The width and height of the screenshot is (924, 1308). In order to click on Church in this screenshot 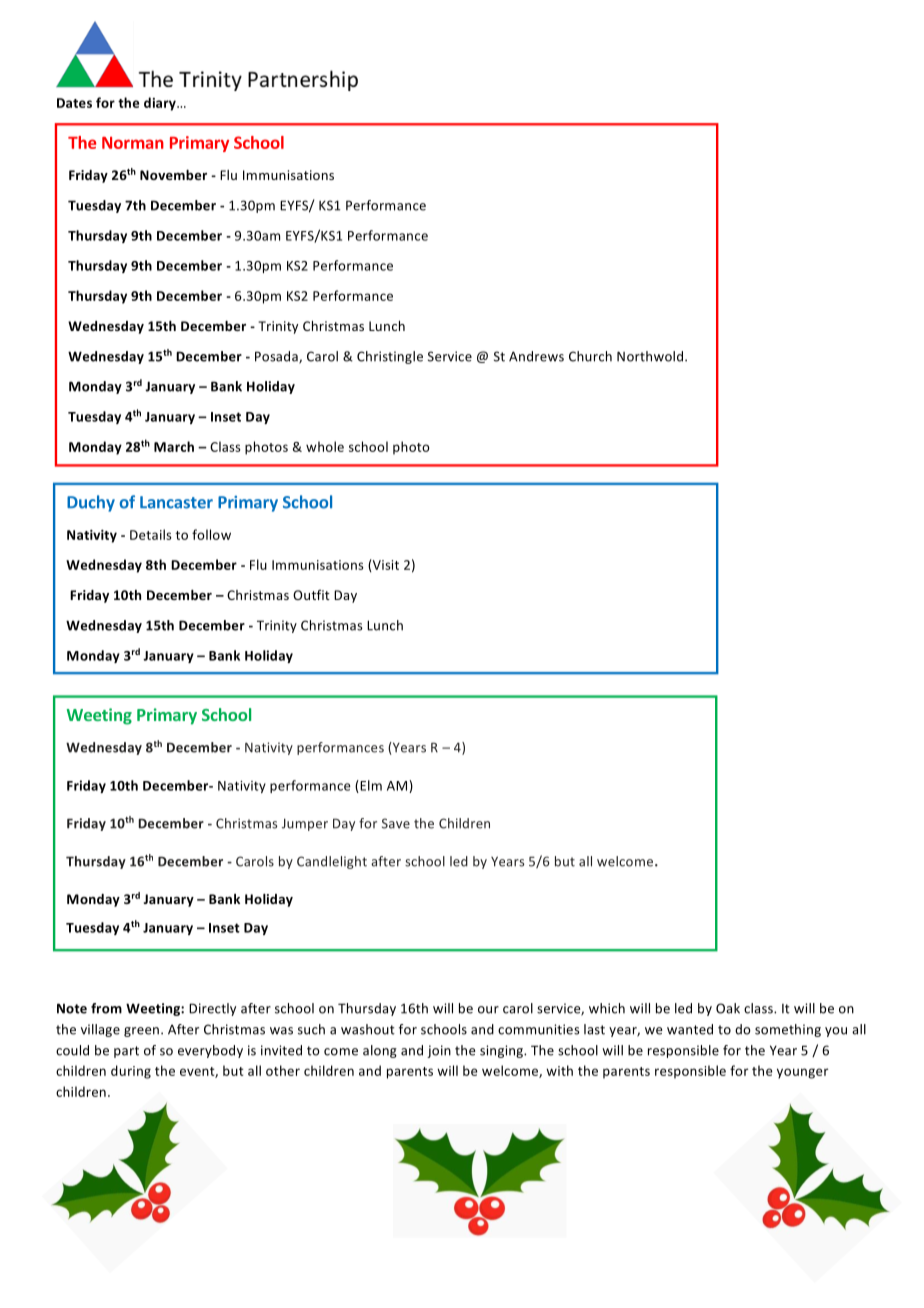, I will do `click(590, 356)`.
